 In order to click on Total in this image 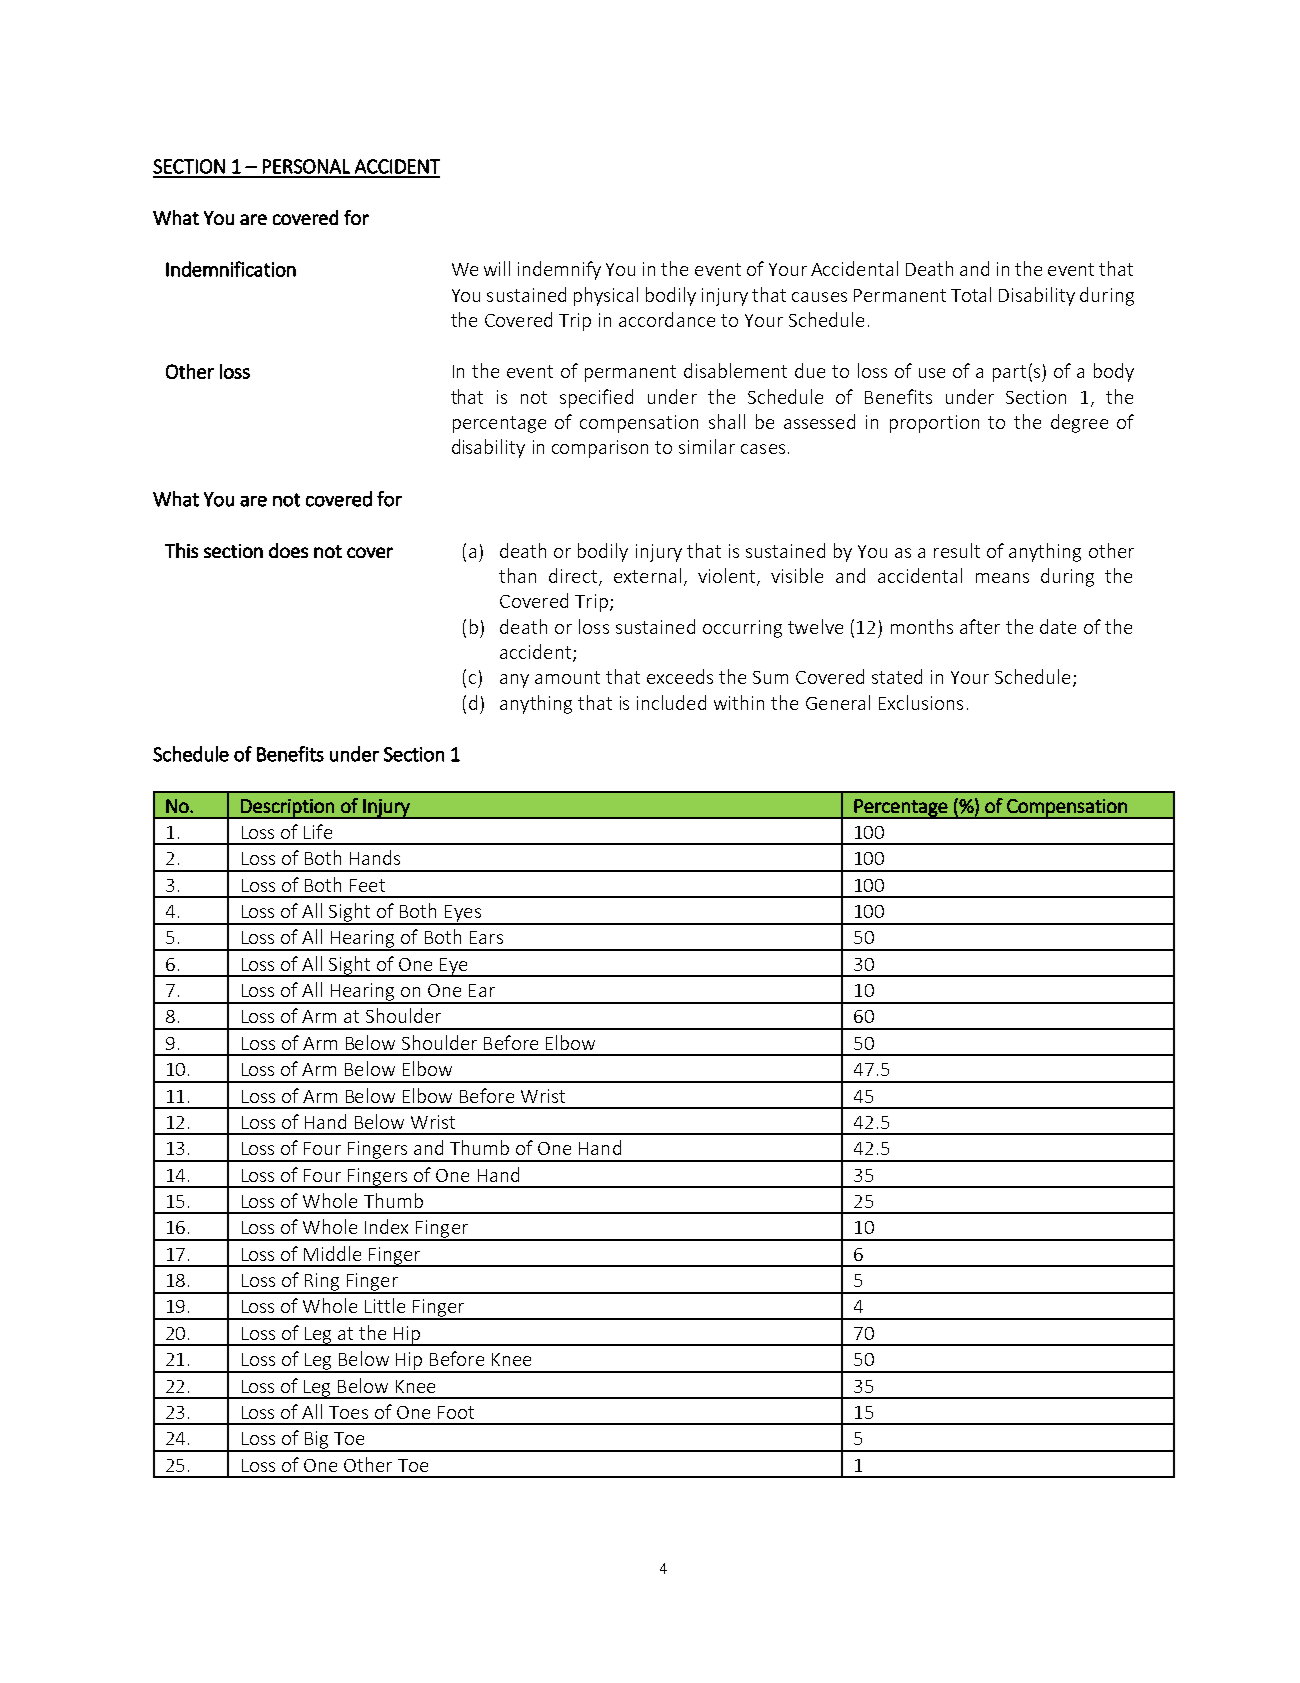, I will do `click(971, 294)`.
